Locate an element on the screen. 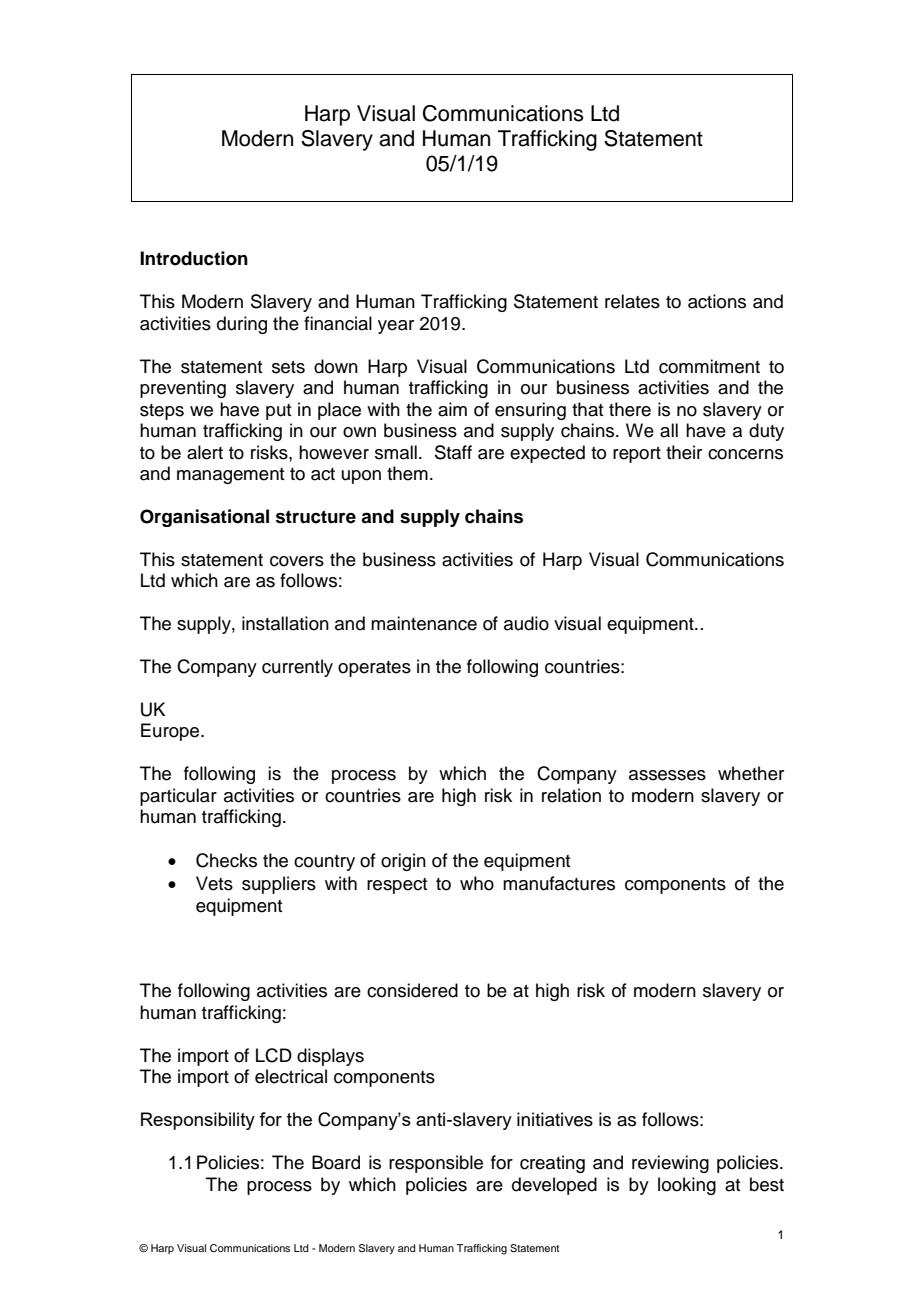  Staff is located at coordinates (453, 452).
